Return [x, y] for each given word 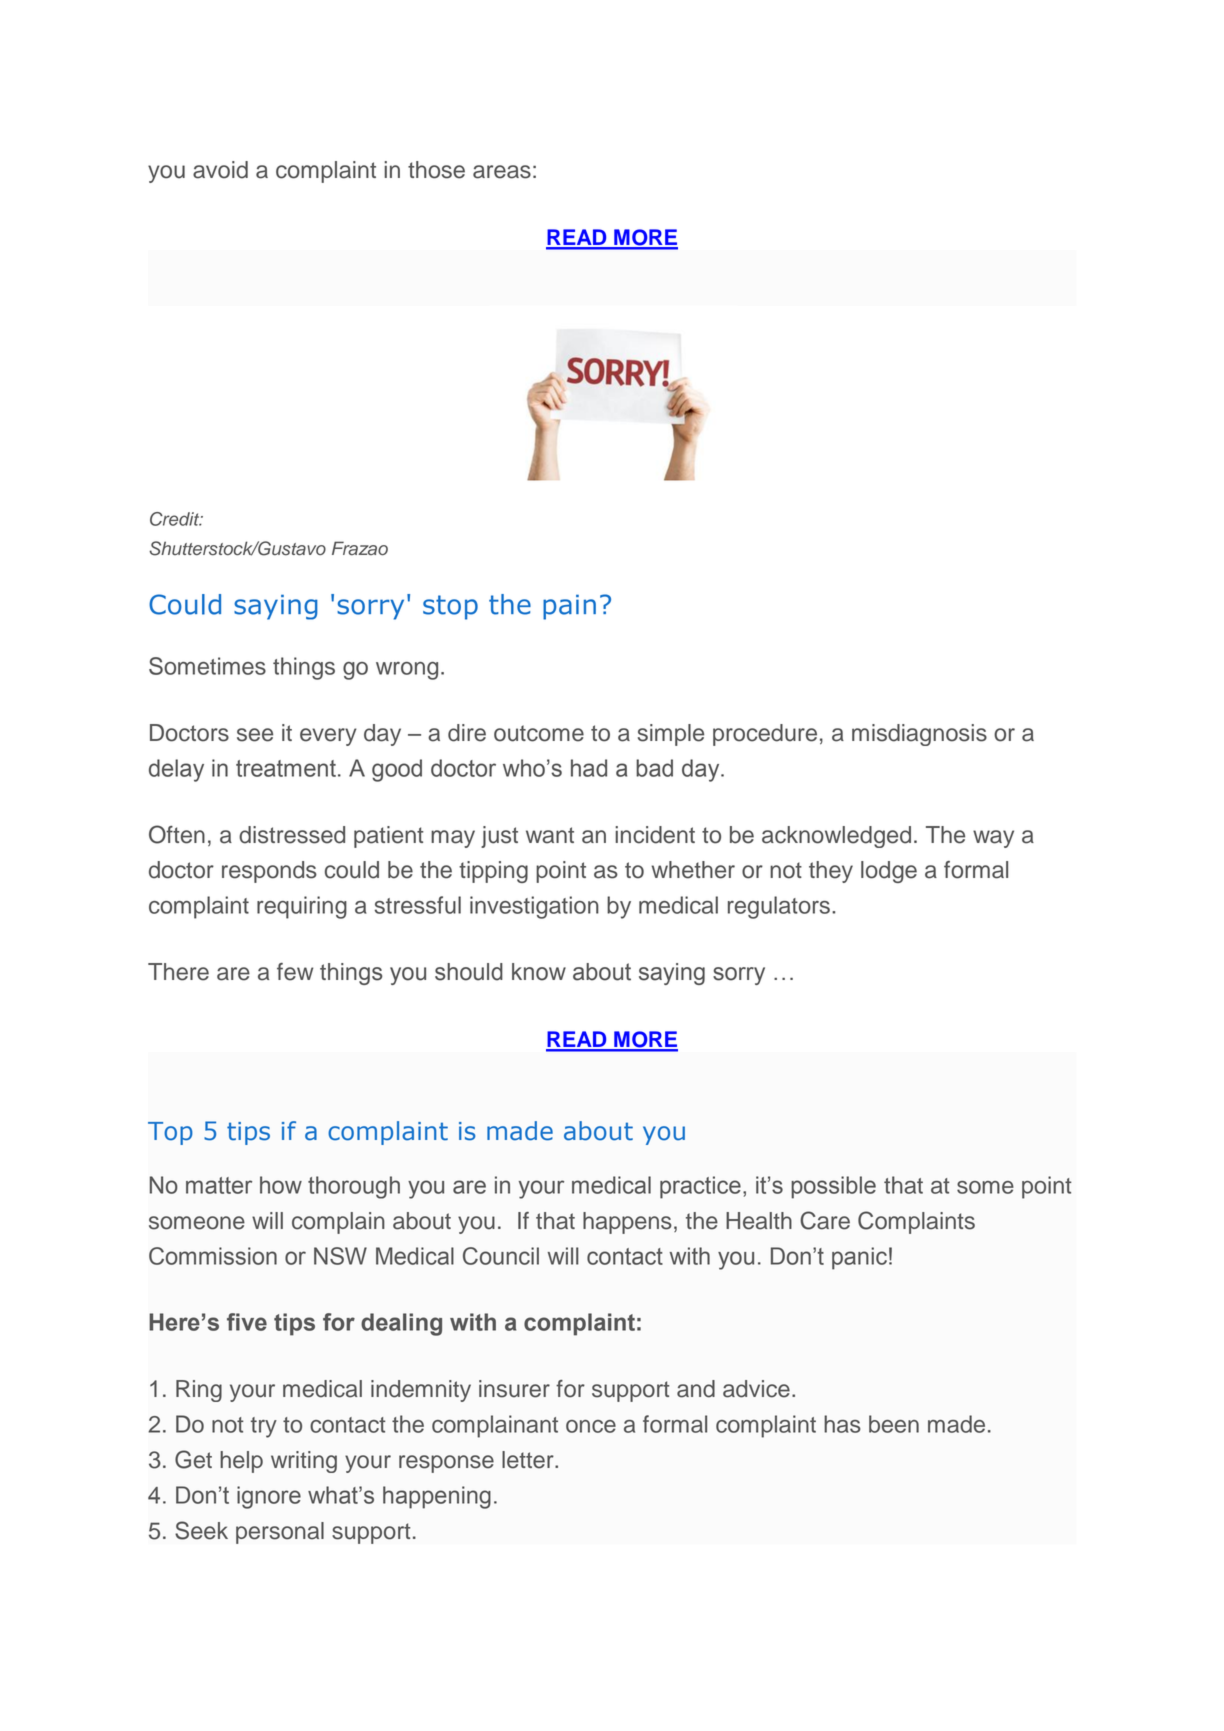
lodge [889, 872]
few [295, 972]
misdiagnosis [919, 735]
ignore [269, 1497]
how [281, 1185]
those [436, 170]
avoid [220, 170]
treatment [286, 768]
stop [450, 607]
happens [627, 1223]
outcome [539, 733]
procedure [765, 735]
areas [502, 172]
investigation [534, 907]
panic [859, 1258]
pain [569, 607]
